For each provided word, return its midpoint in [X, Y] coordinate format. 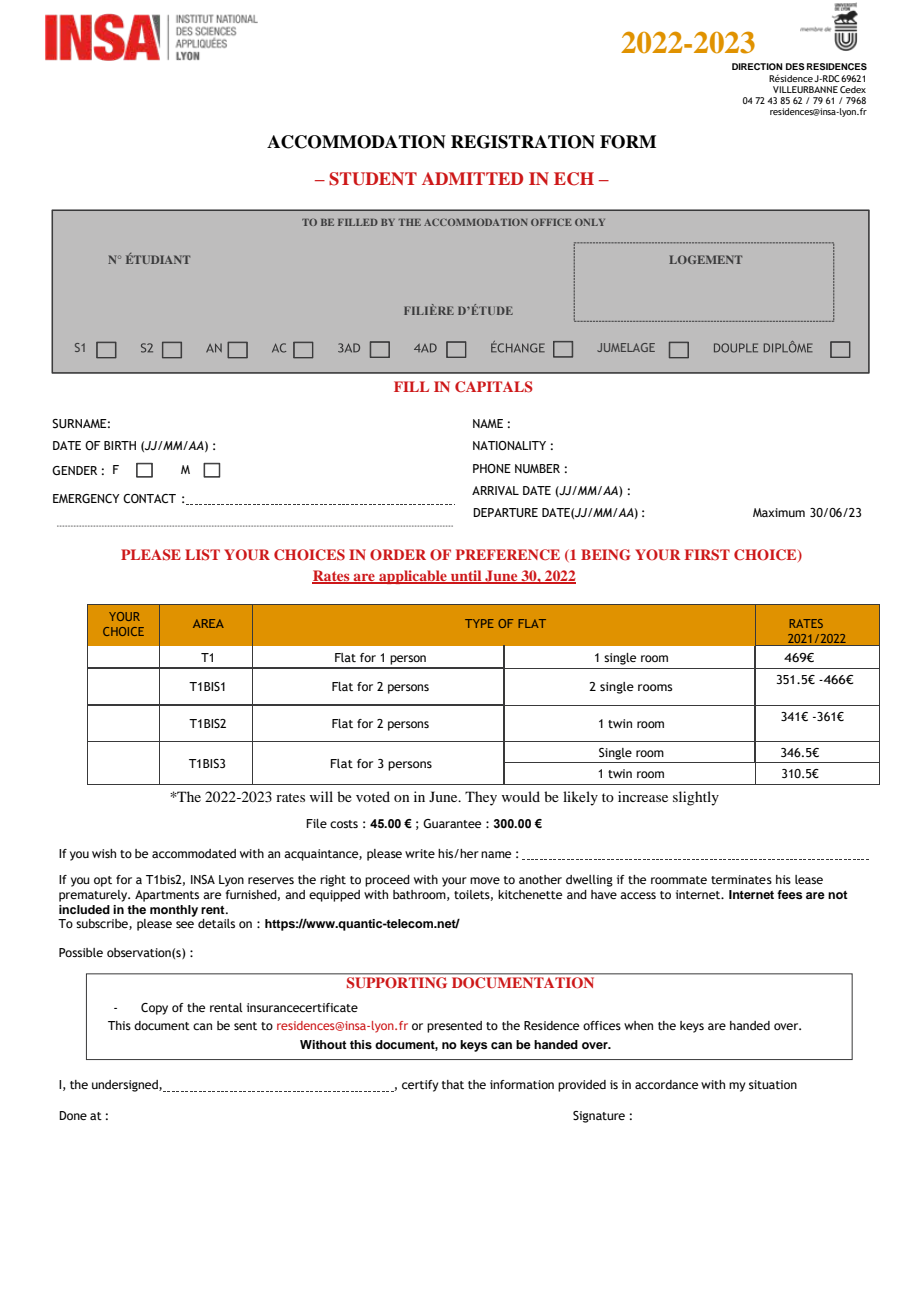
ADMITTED [472, 178]
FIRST [707, 555]
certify [420, 1086]
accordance [666, 1084]
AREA [208, 623]
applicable [413, 577]
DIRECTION [757, 66]
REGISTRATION [523, 142]
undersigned [126, 1086]
